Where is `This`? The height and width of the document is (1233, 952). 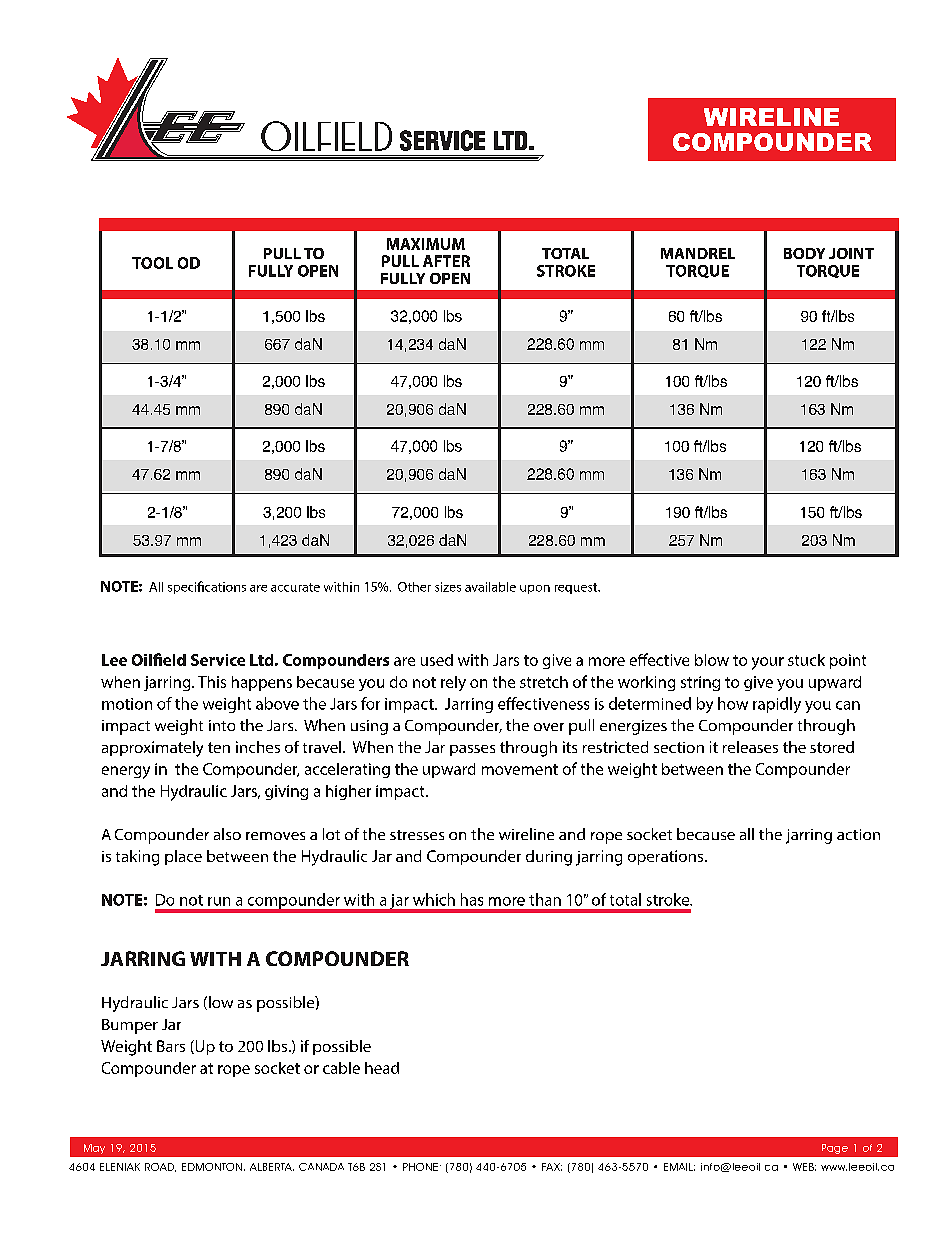 This is located at coordinates (212, 682).
